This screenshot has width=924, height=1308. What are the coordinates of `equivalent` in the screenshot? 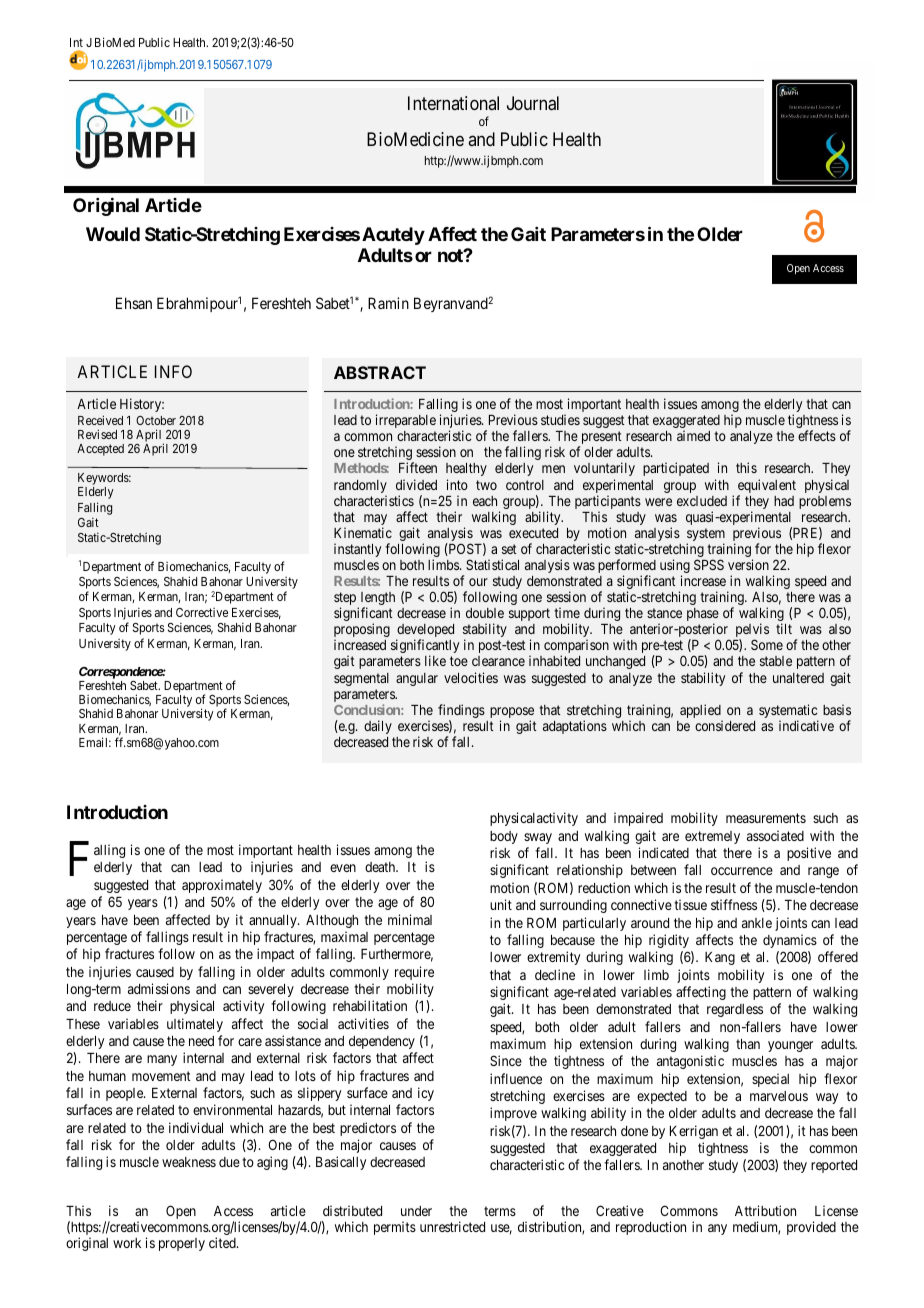 It's located at (767, 487).
